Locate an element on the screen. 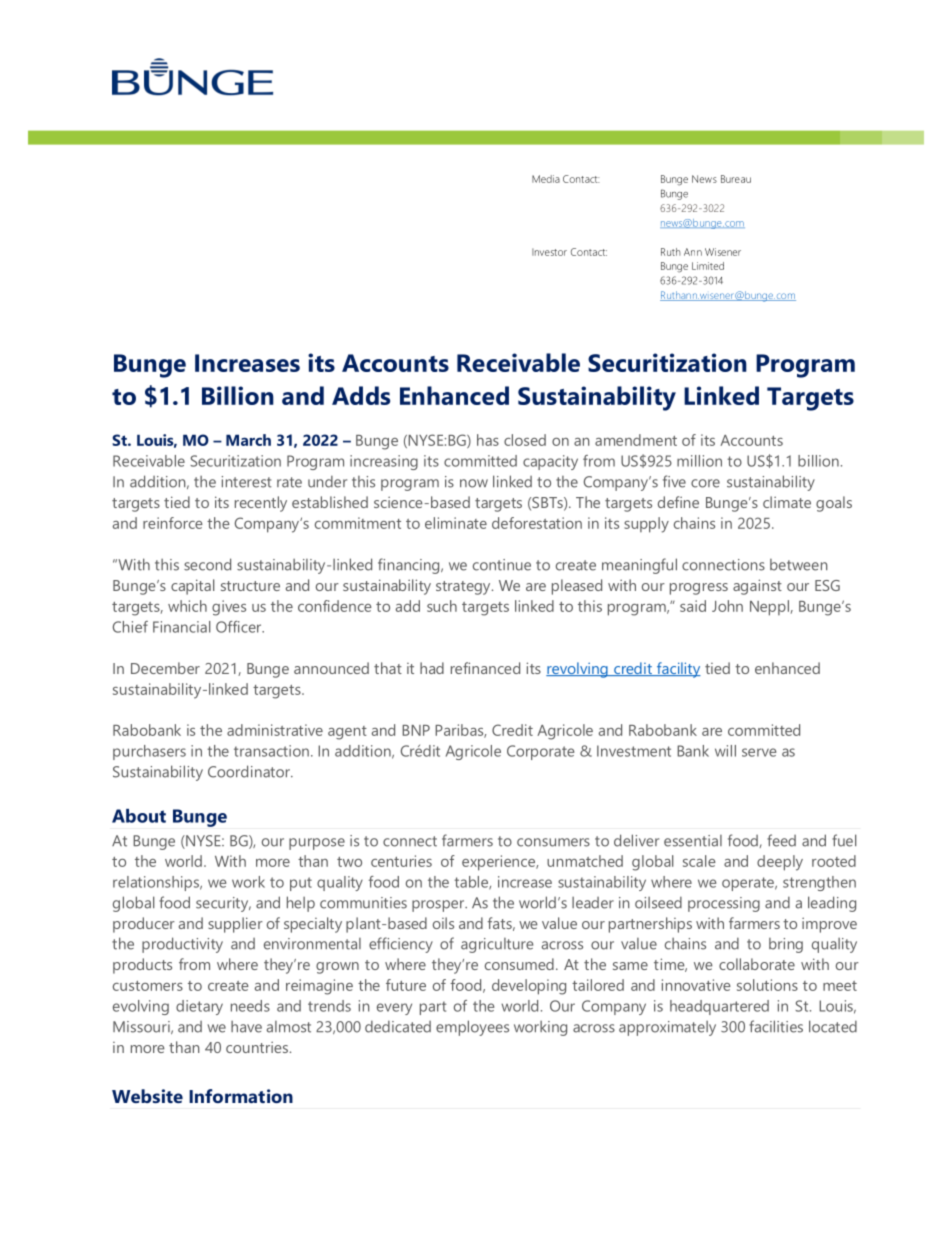 The height and width of the screenshot is (1233, 952). Information is located at coordinates (241, 1096).
